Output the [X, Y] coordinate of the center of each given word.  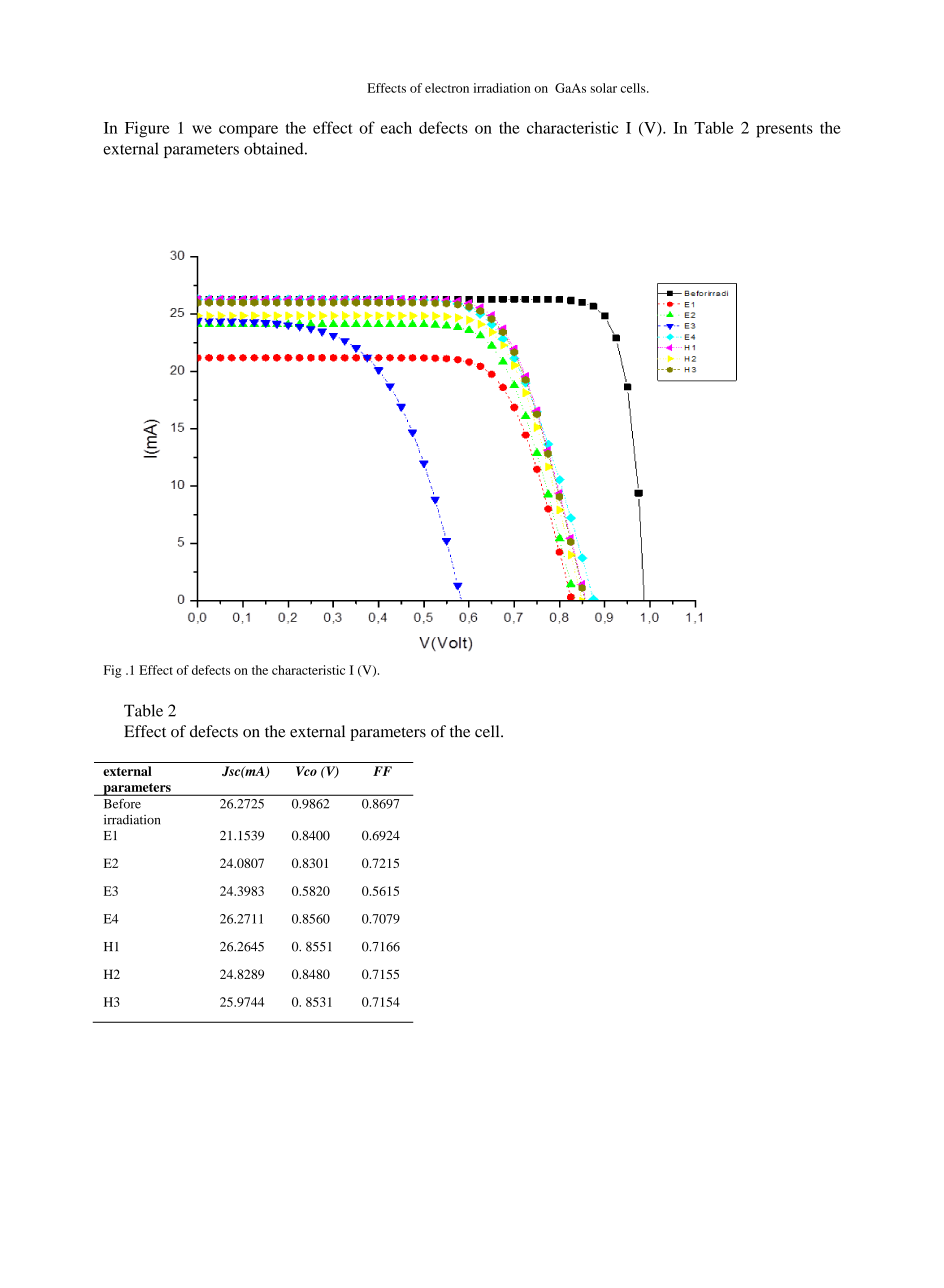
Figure [147, 129]
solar [603, 88]
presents [784, 131]
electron [447, 88]
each [396, 128]
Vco [306, 771]
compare [248, 131]
